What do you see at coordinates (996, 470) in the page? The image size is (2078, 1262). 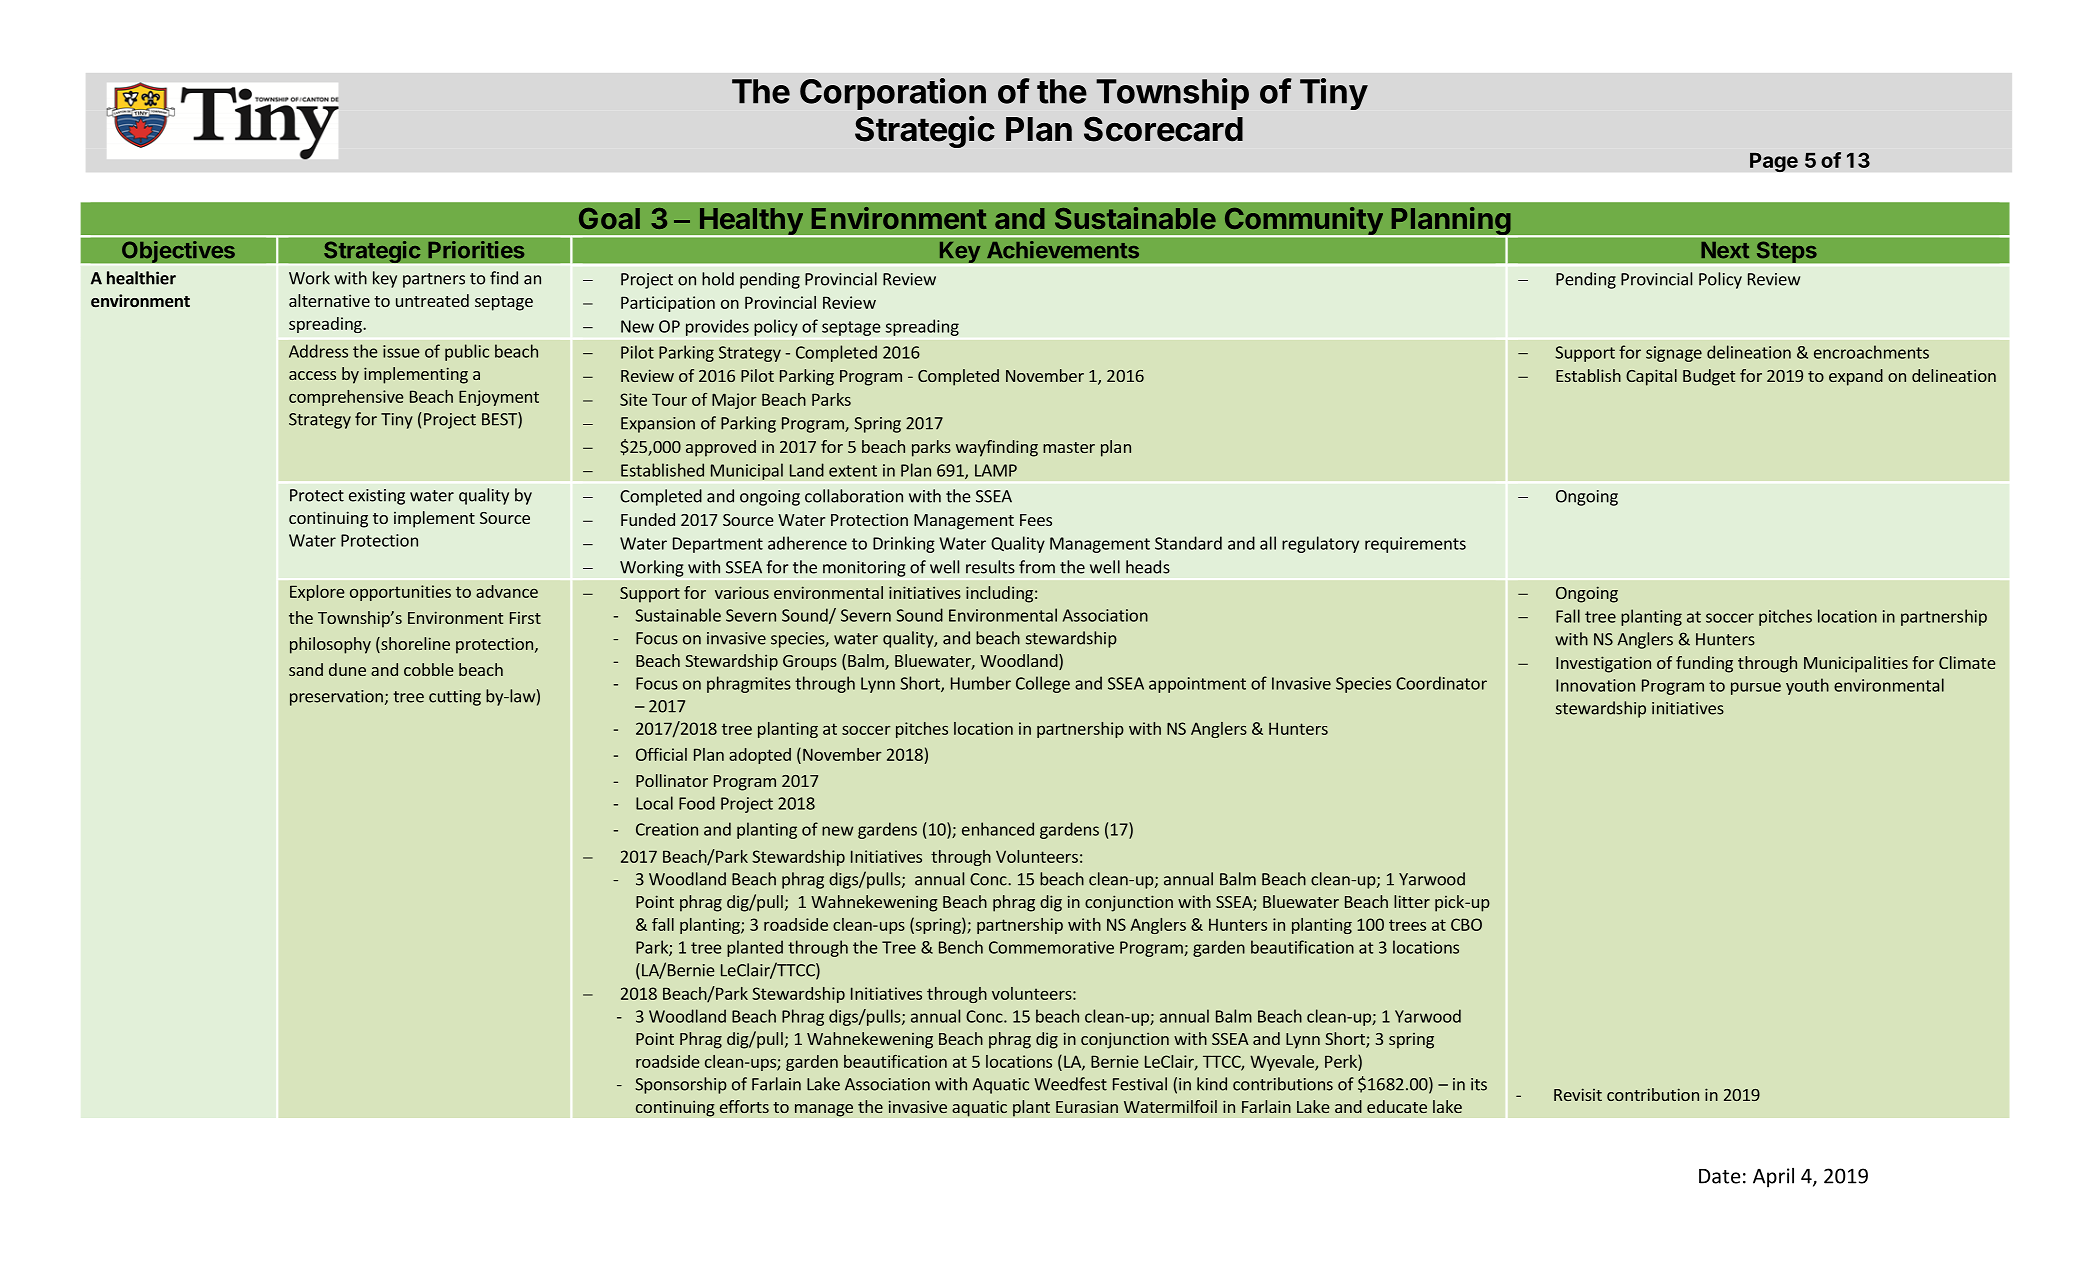 I see `LAMP` at bounding box center [996, 470].
